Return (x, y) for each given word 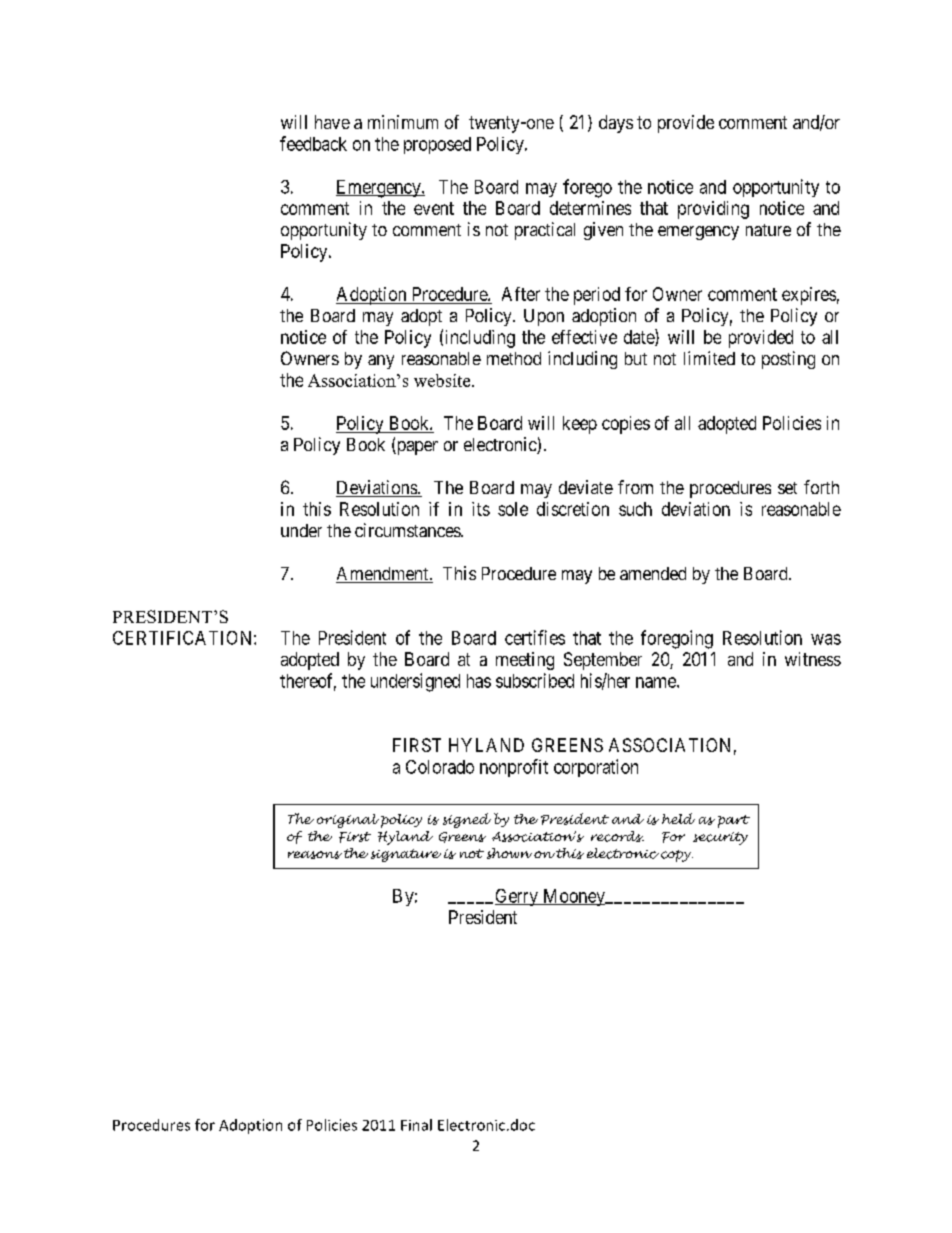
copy (677, 856)
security (720, 838)
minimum (403, 122)
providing (713, 210)
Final (416, 1125)
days (616, 124)
